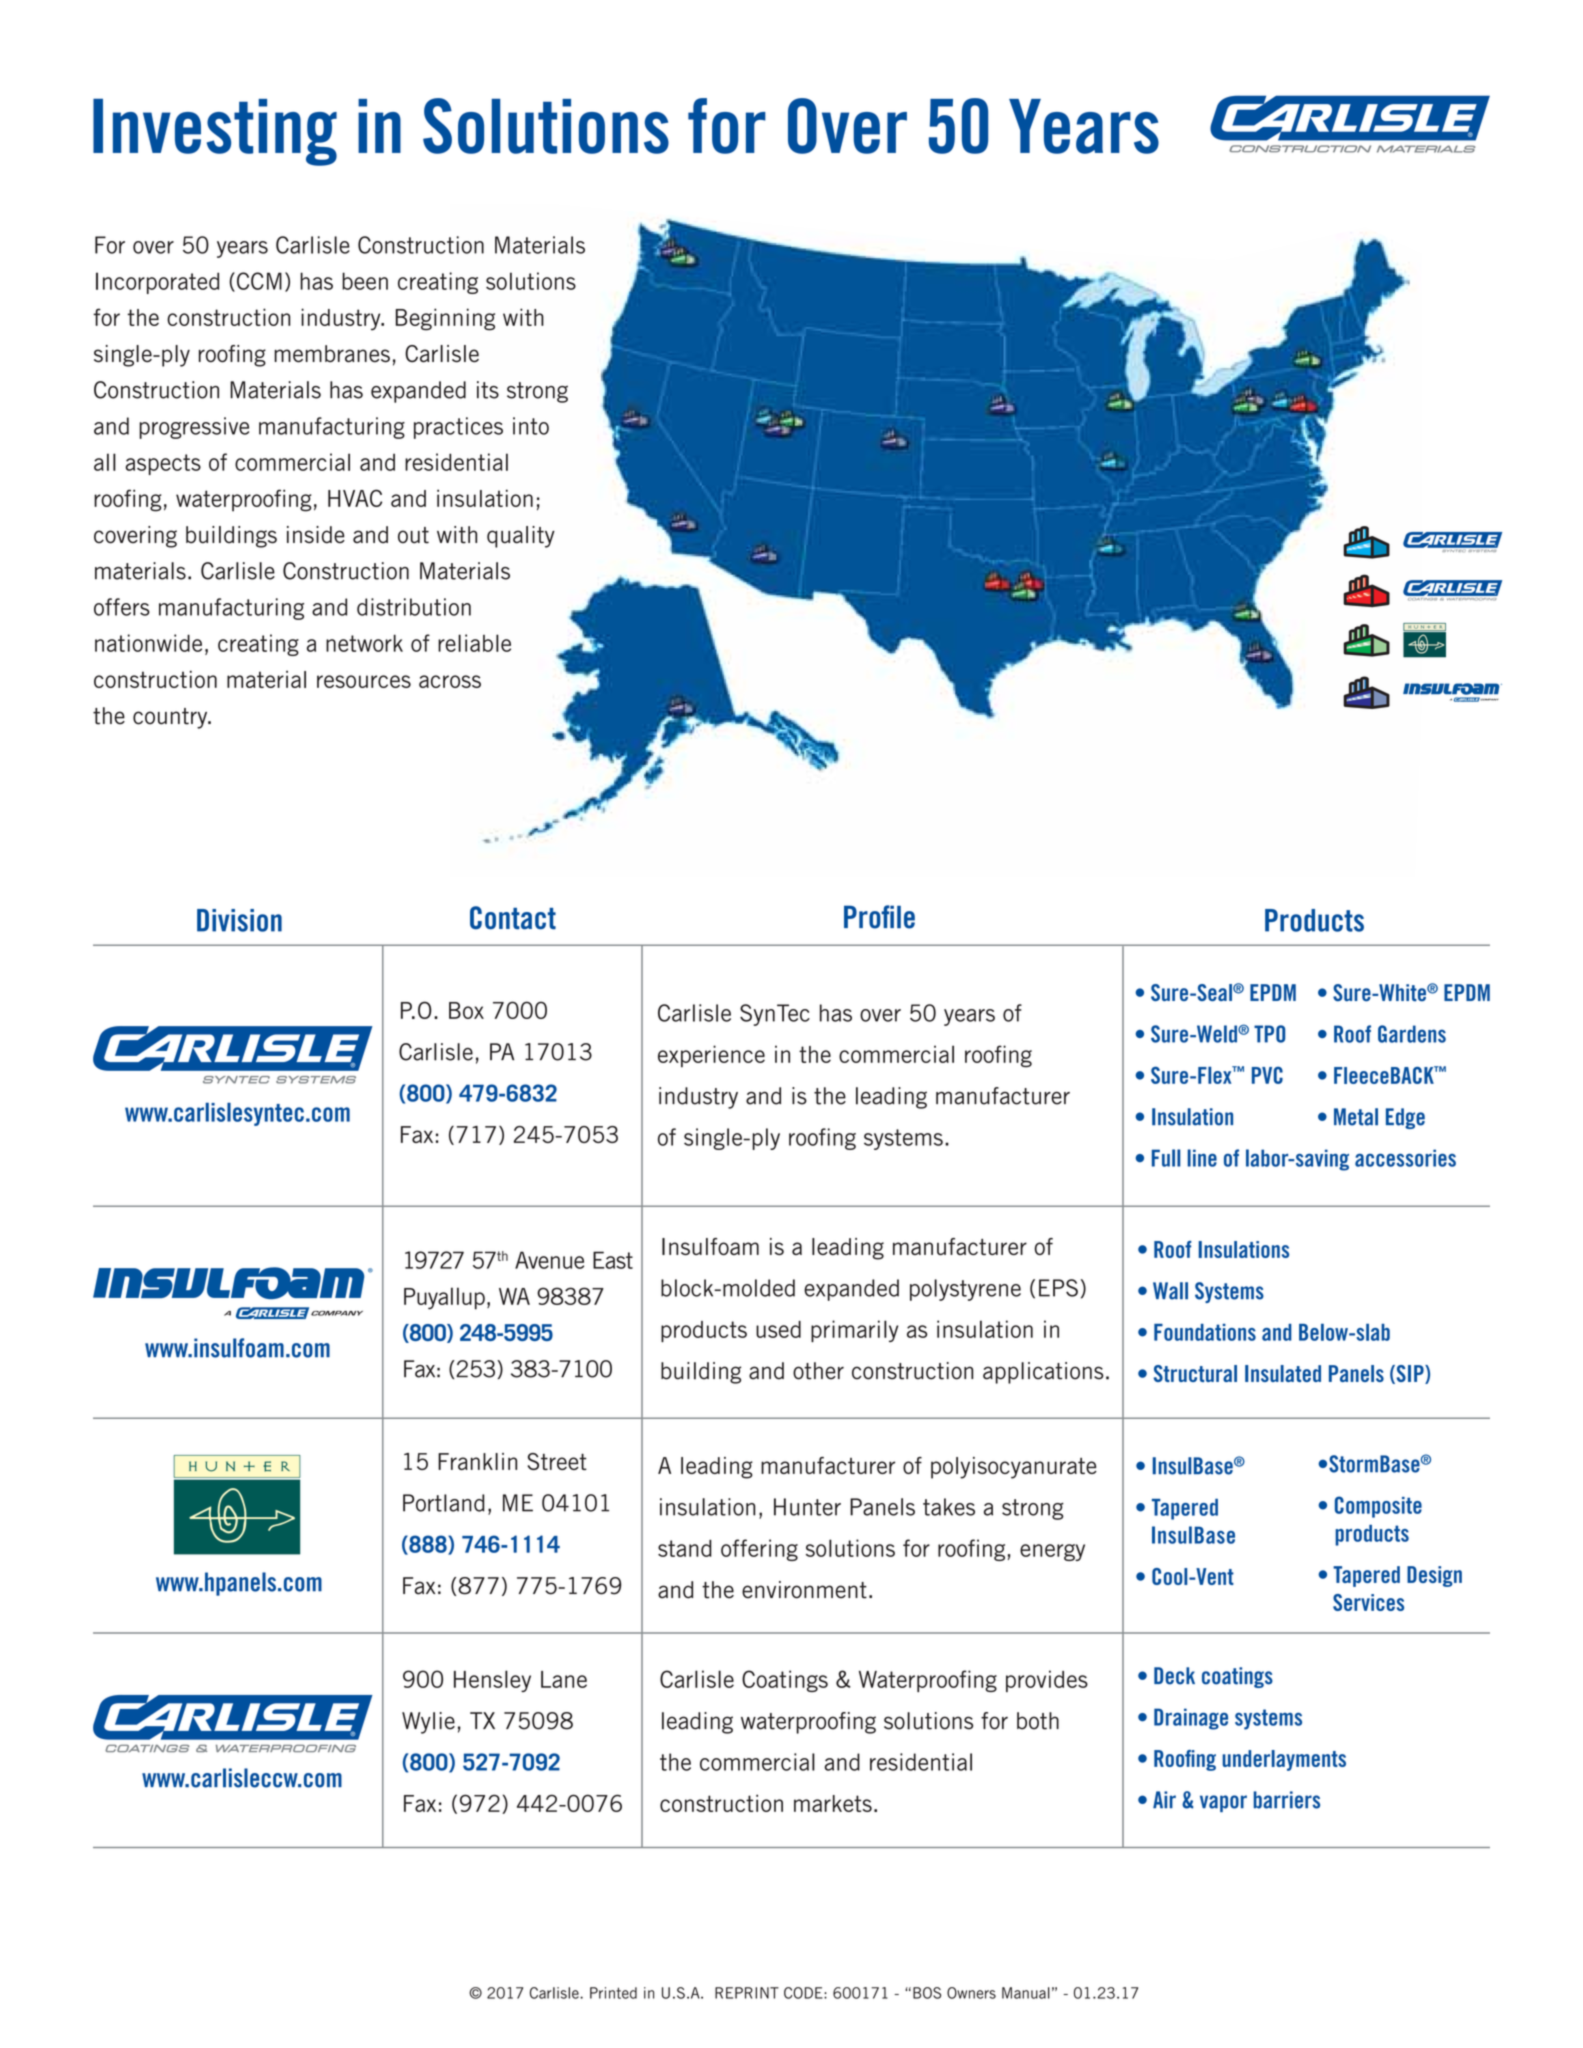  Describe the element at coordinates (444, 1503) in the screenshot. I see `Portland` at that location.
